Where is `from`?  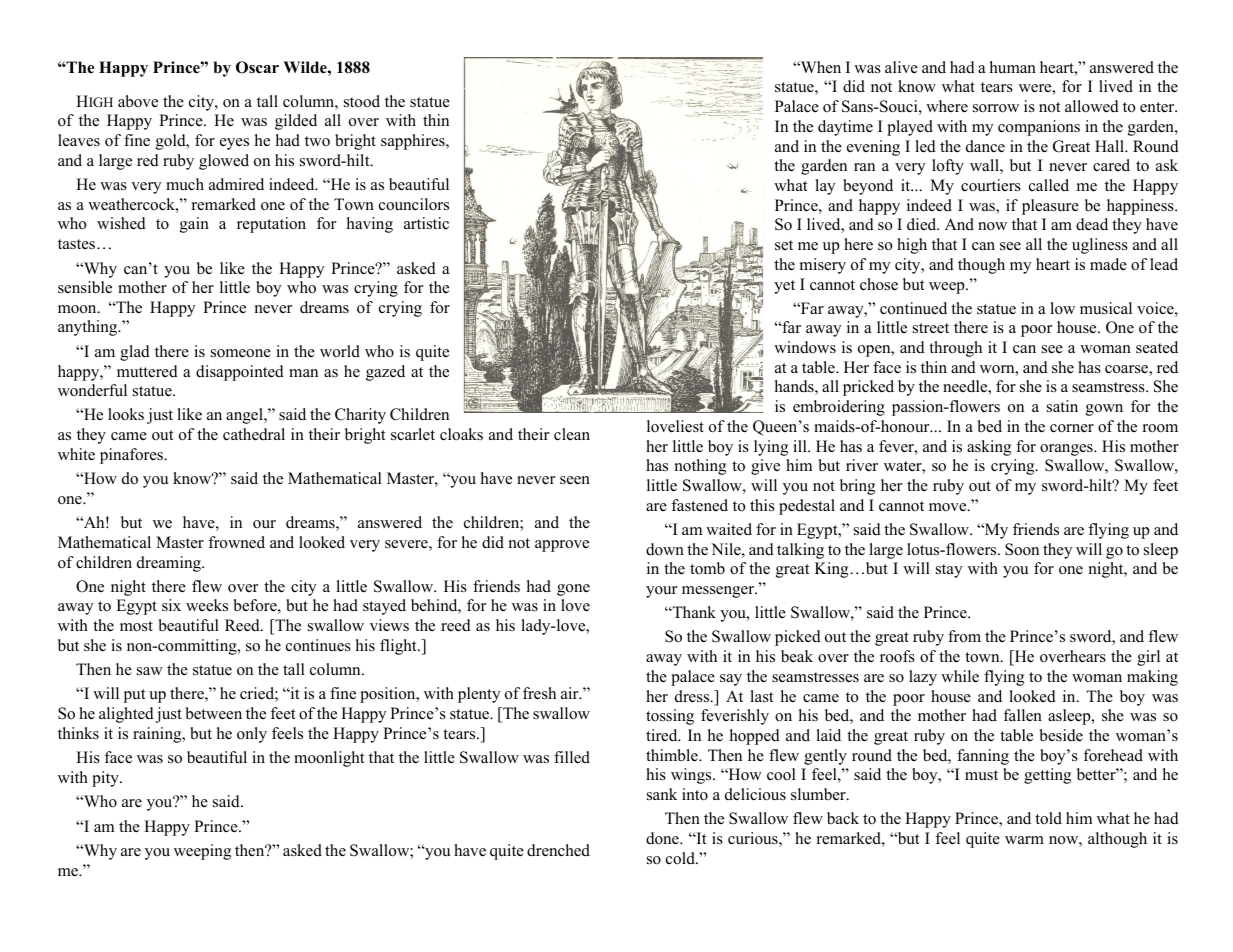 from is located at coordinates (964, 636).
